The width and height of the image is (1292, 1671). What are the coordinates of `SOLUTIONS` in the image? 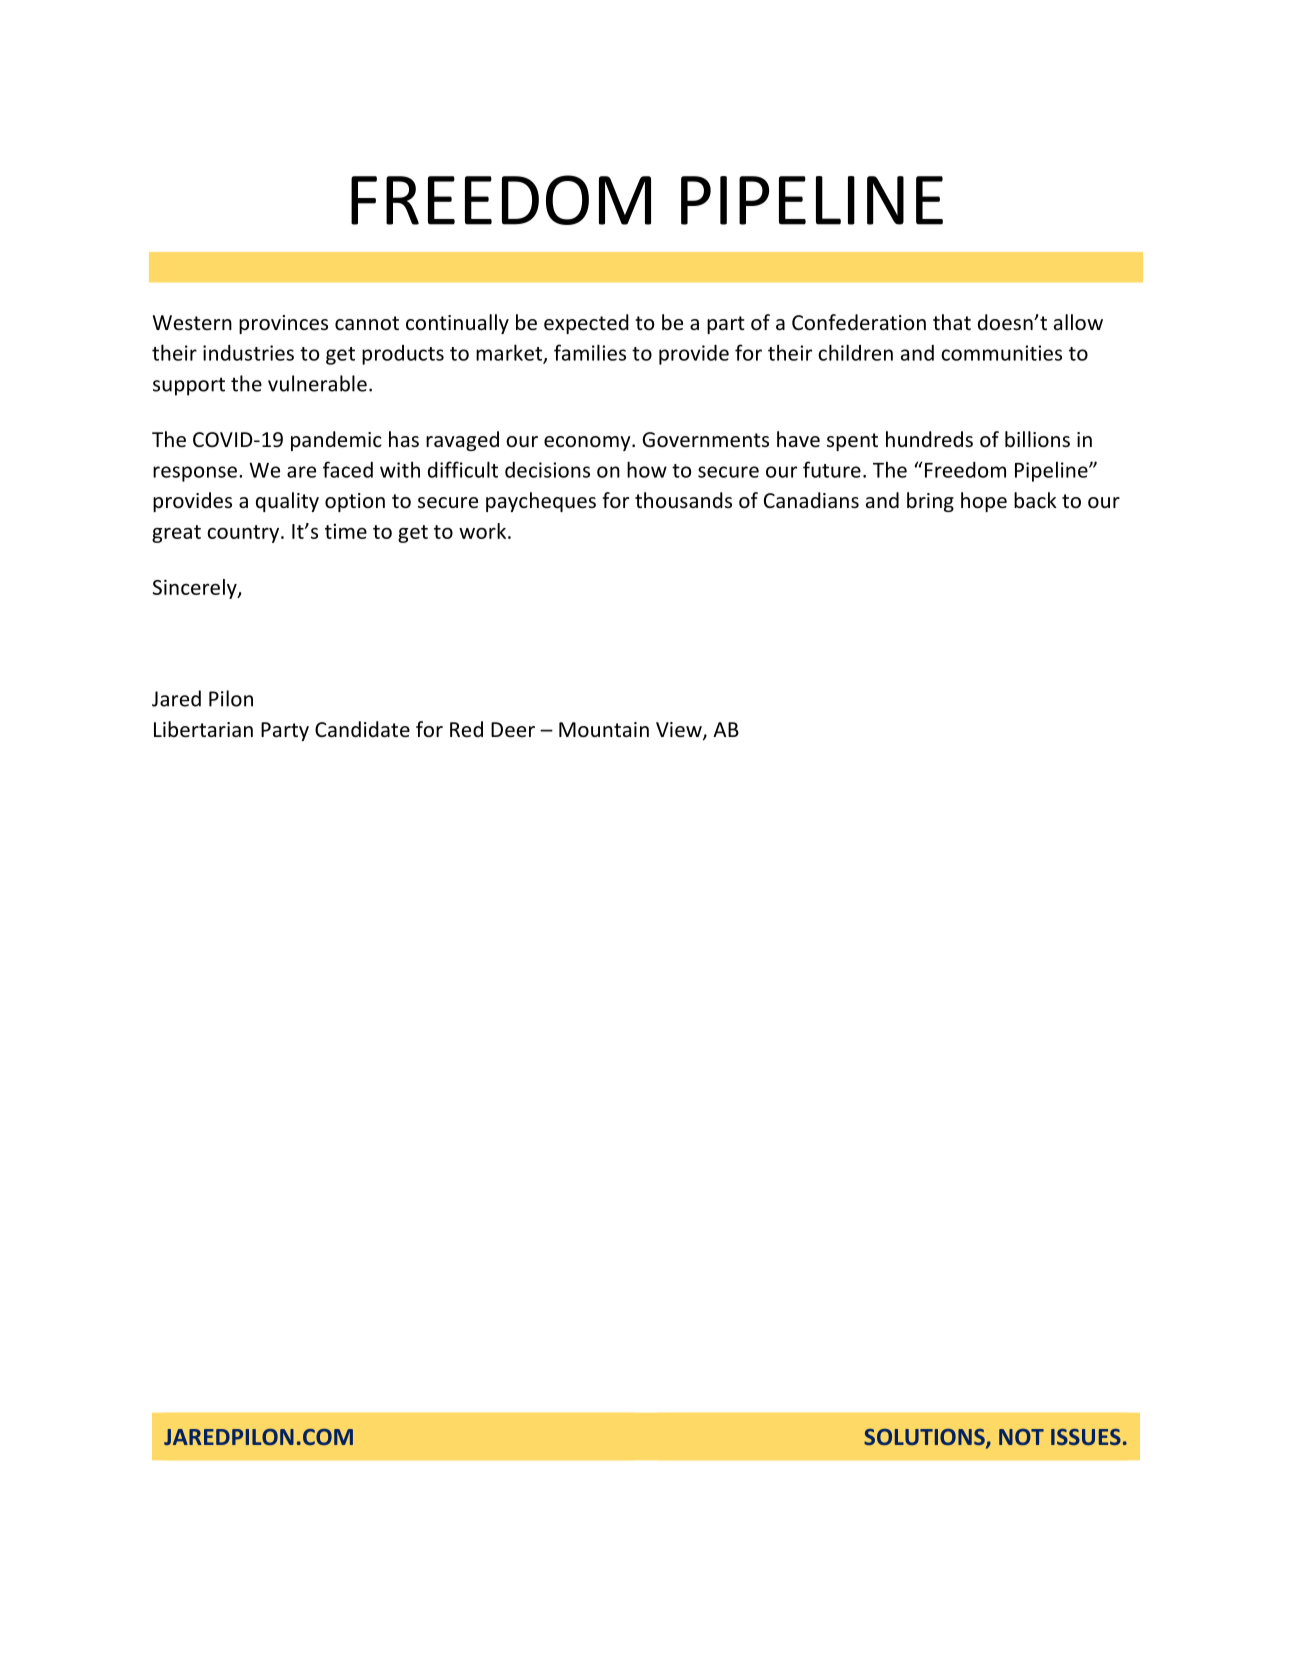 It's located at (925, 1438).
